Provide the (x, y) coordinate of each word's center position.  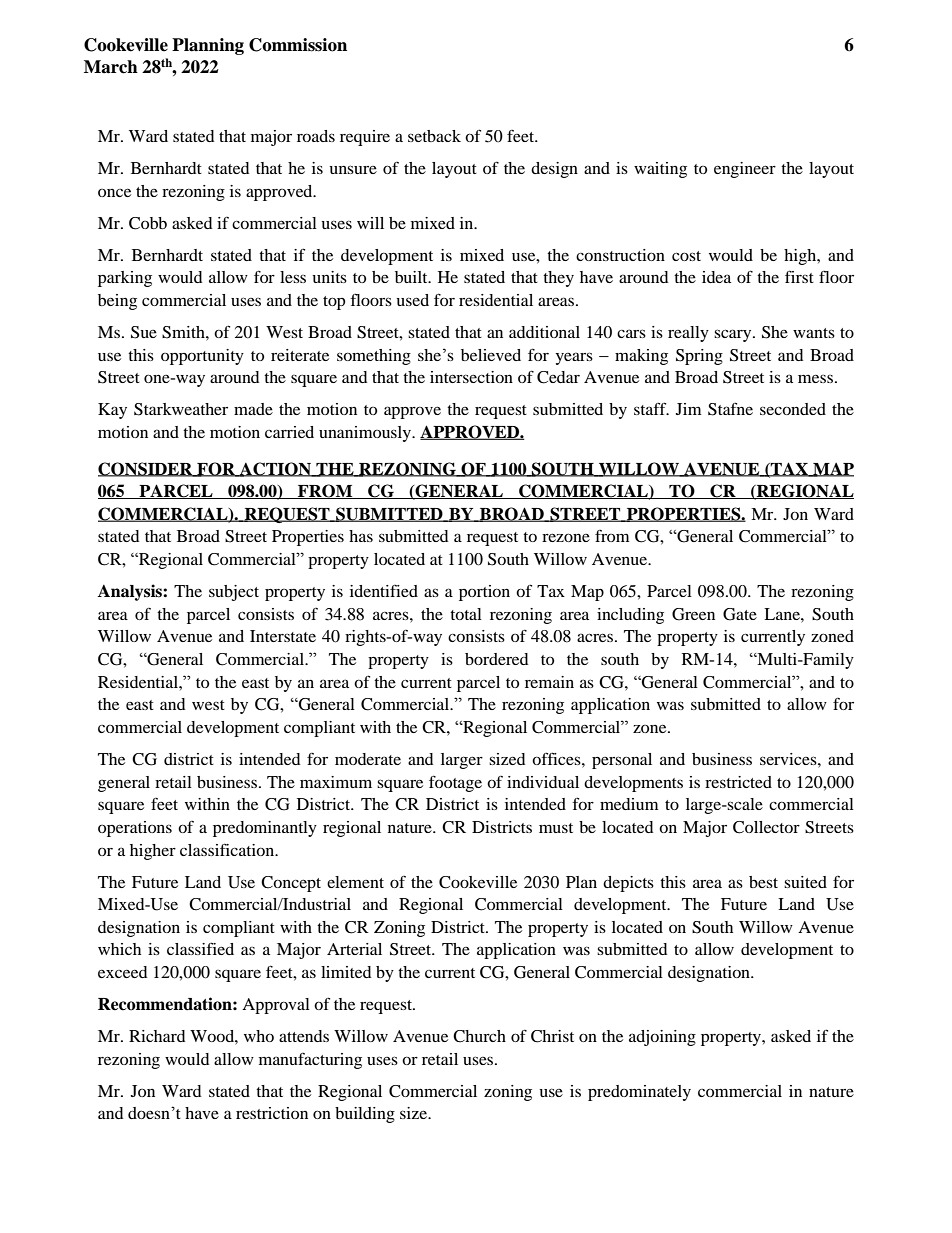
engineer (745, 170)
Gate (740, 614)
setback (434, 136)
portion (484, 593)
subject (234, 593)
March (111, 67)
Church (479, 1036)
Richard (157, 1036)
